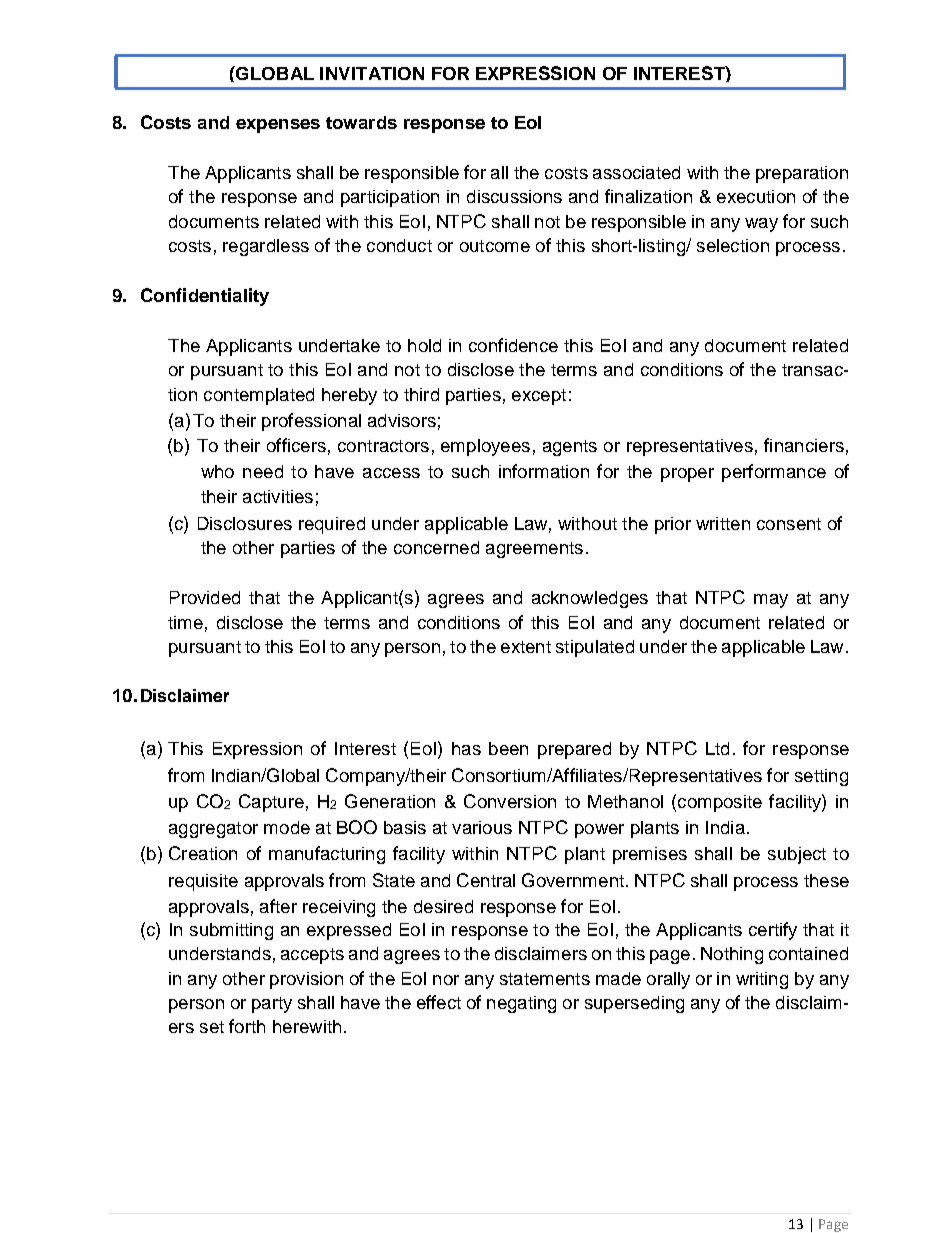  I want to click on officers, so click(296, 445).
